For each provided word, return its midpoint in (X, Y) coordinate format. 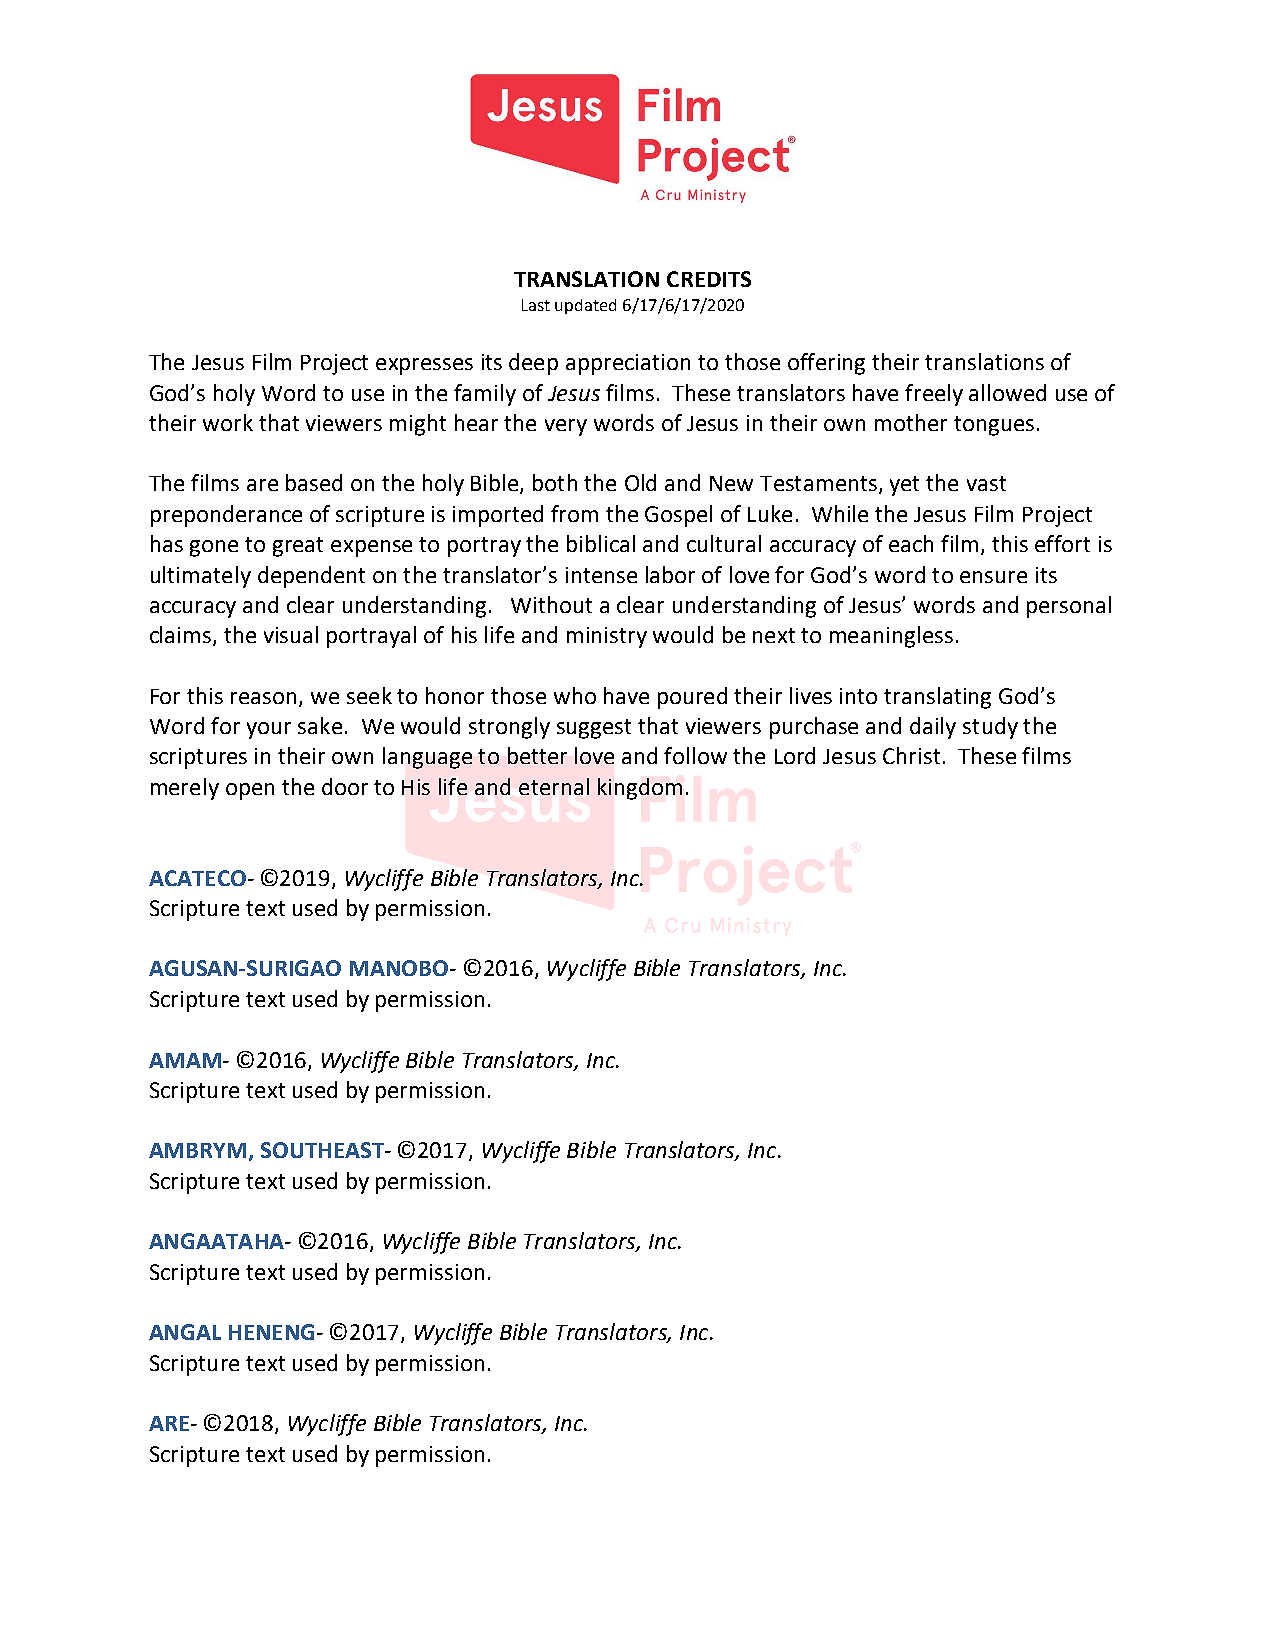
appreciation (628, 364)
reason (265, 699)
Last (536, 305)
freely (934, 395)
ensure (993, 577)
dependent (311, 577)
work (228, 422)
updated (585, 306)
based (314, 482)
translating (937, 698)
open (250, 791)
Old (640, 482)
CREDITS (709, 279)
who (575, 695)
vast (986, 483)
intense (601, 575)
